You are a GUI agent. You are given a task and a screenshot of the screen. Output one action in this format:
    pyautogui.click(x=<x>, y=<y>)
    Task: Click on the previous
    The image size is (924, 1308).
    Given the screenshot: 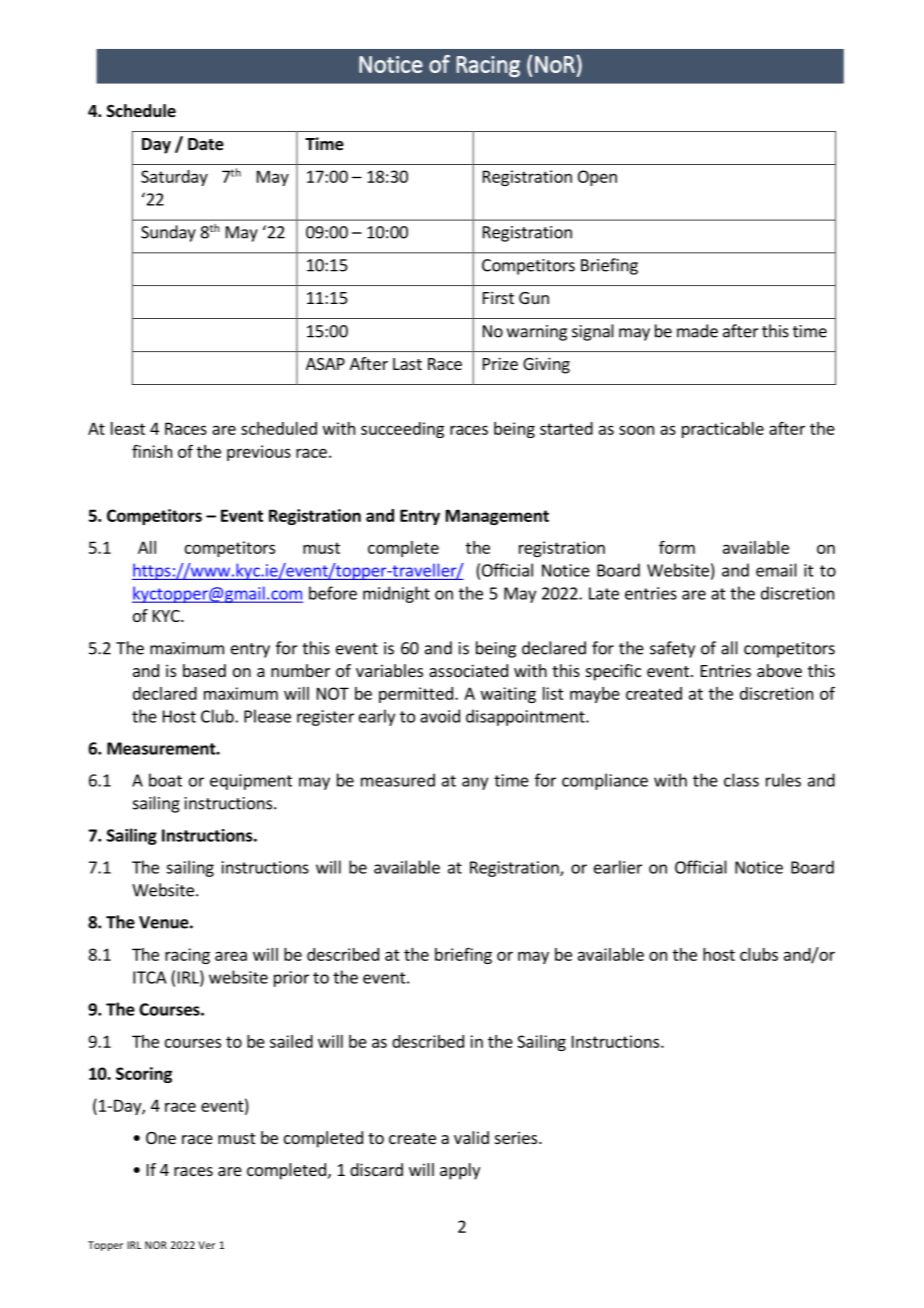 What is the action you would take?
    pyautogui.click(x=259, y=453)
